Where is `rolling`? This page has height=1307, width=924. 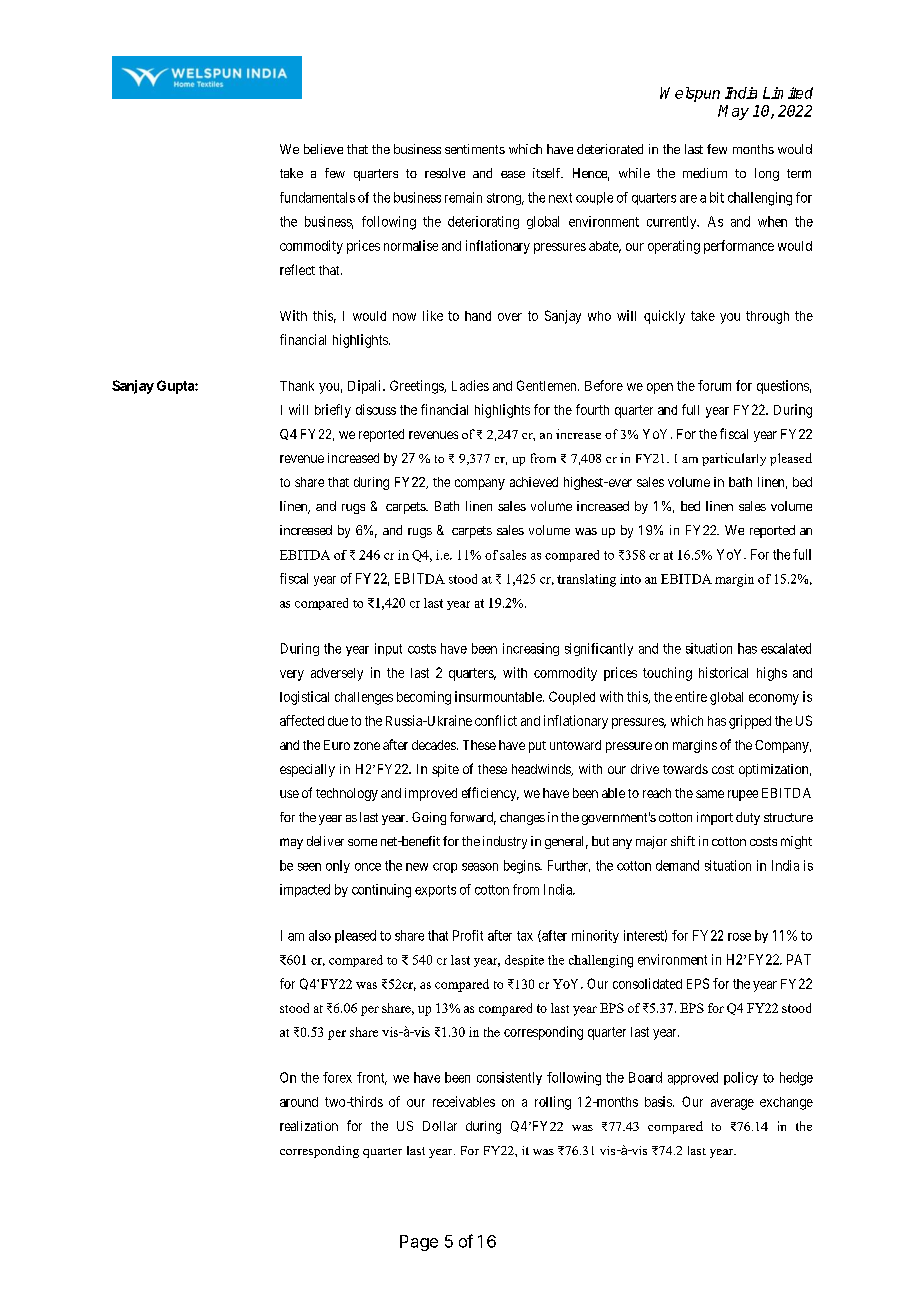 rolling is located at coordinates (553, 1103).
